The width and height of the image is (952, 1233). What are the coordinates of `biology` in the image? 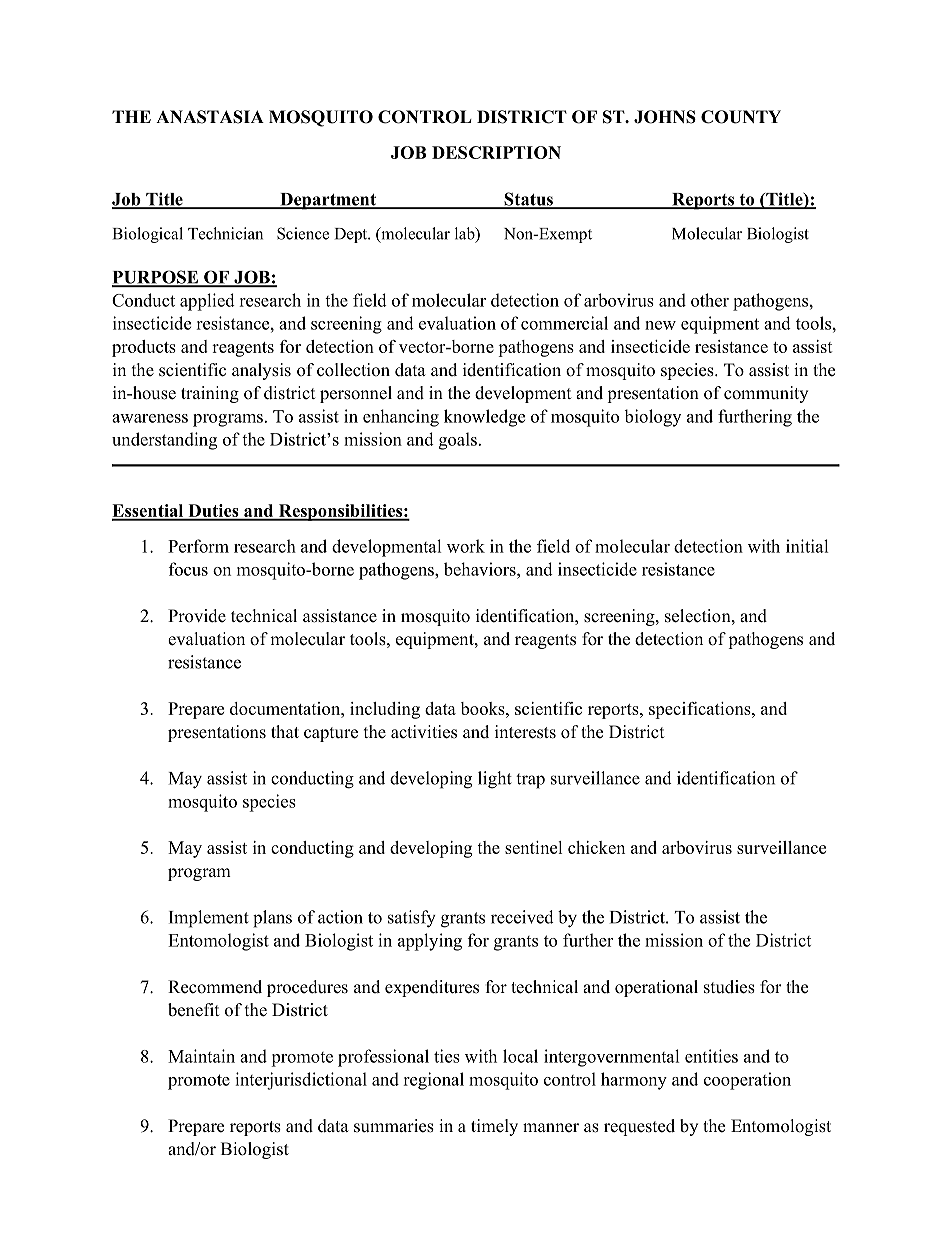 It's located at (652, 418).
